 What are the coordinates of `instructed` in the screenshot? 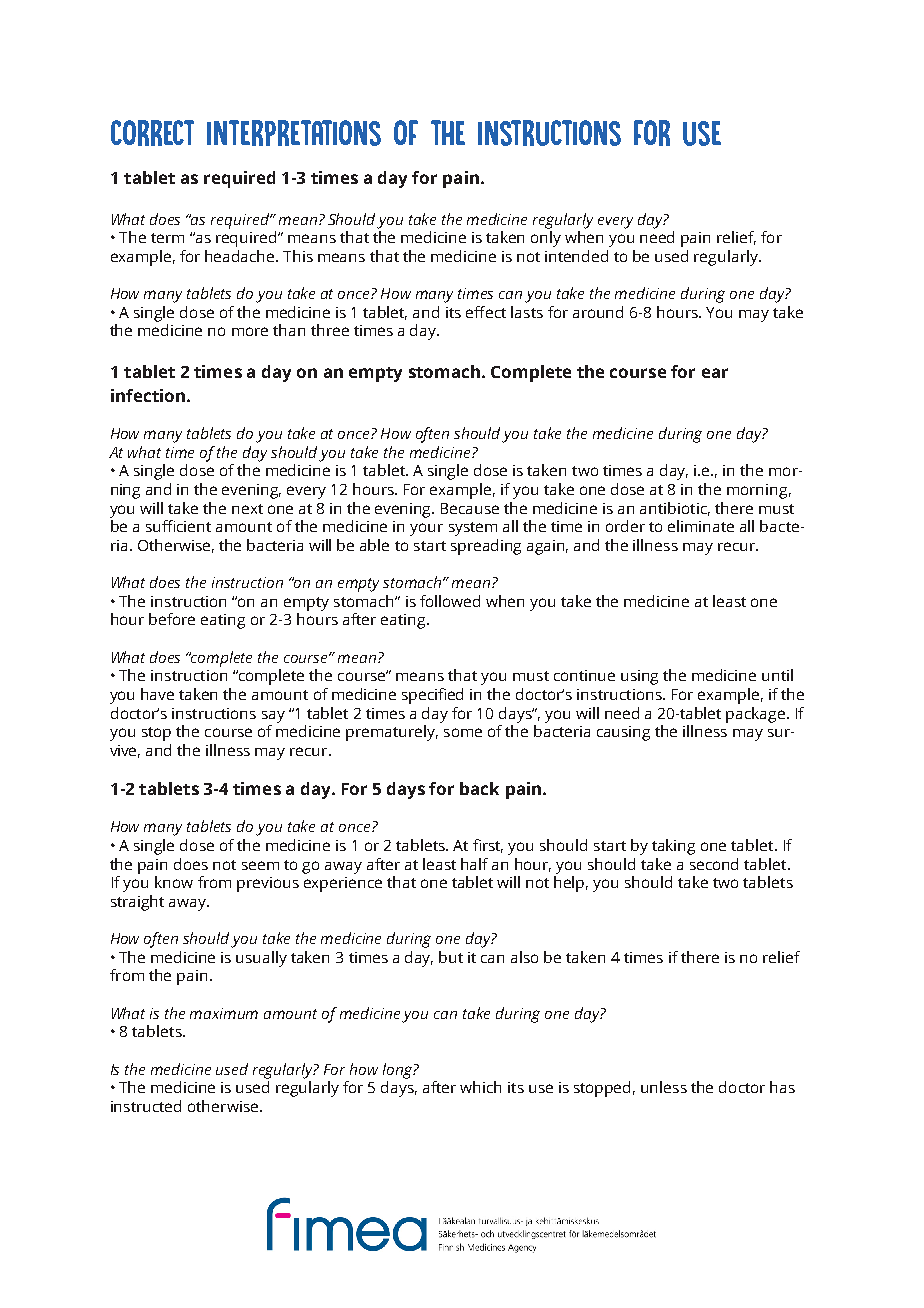 It's located at (146, 1106).
